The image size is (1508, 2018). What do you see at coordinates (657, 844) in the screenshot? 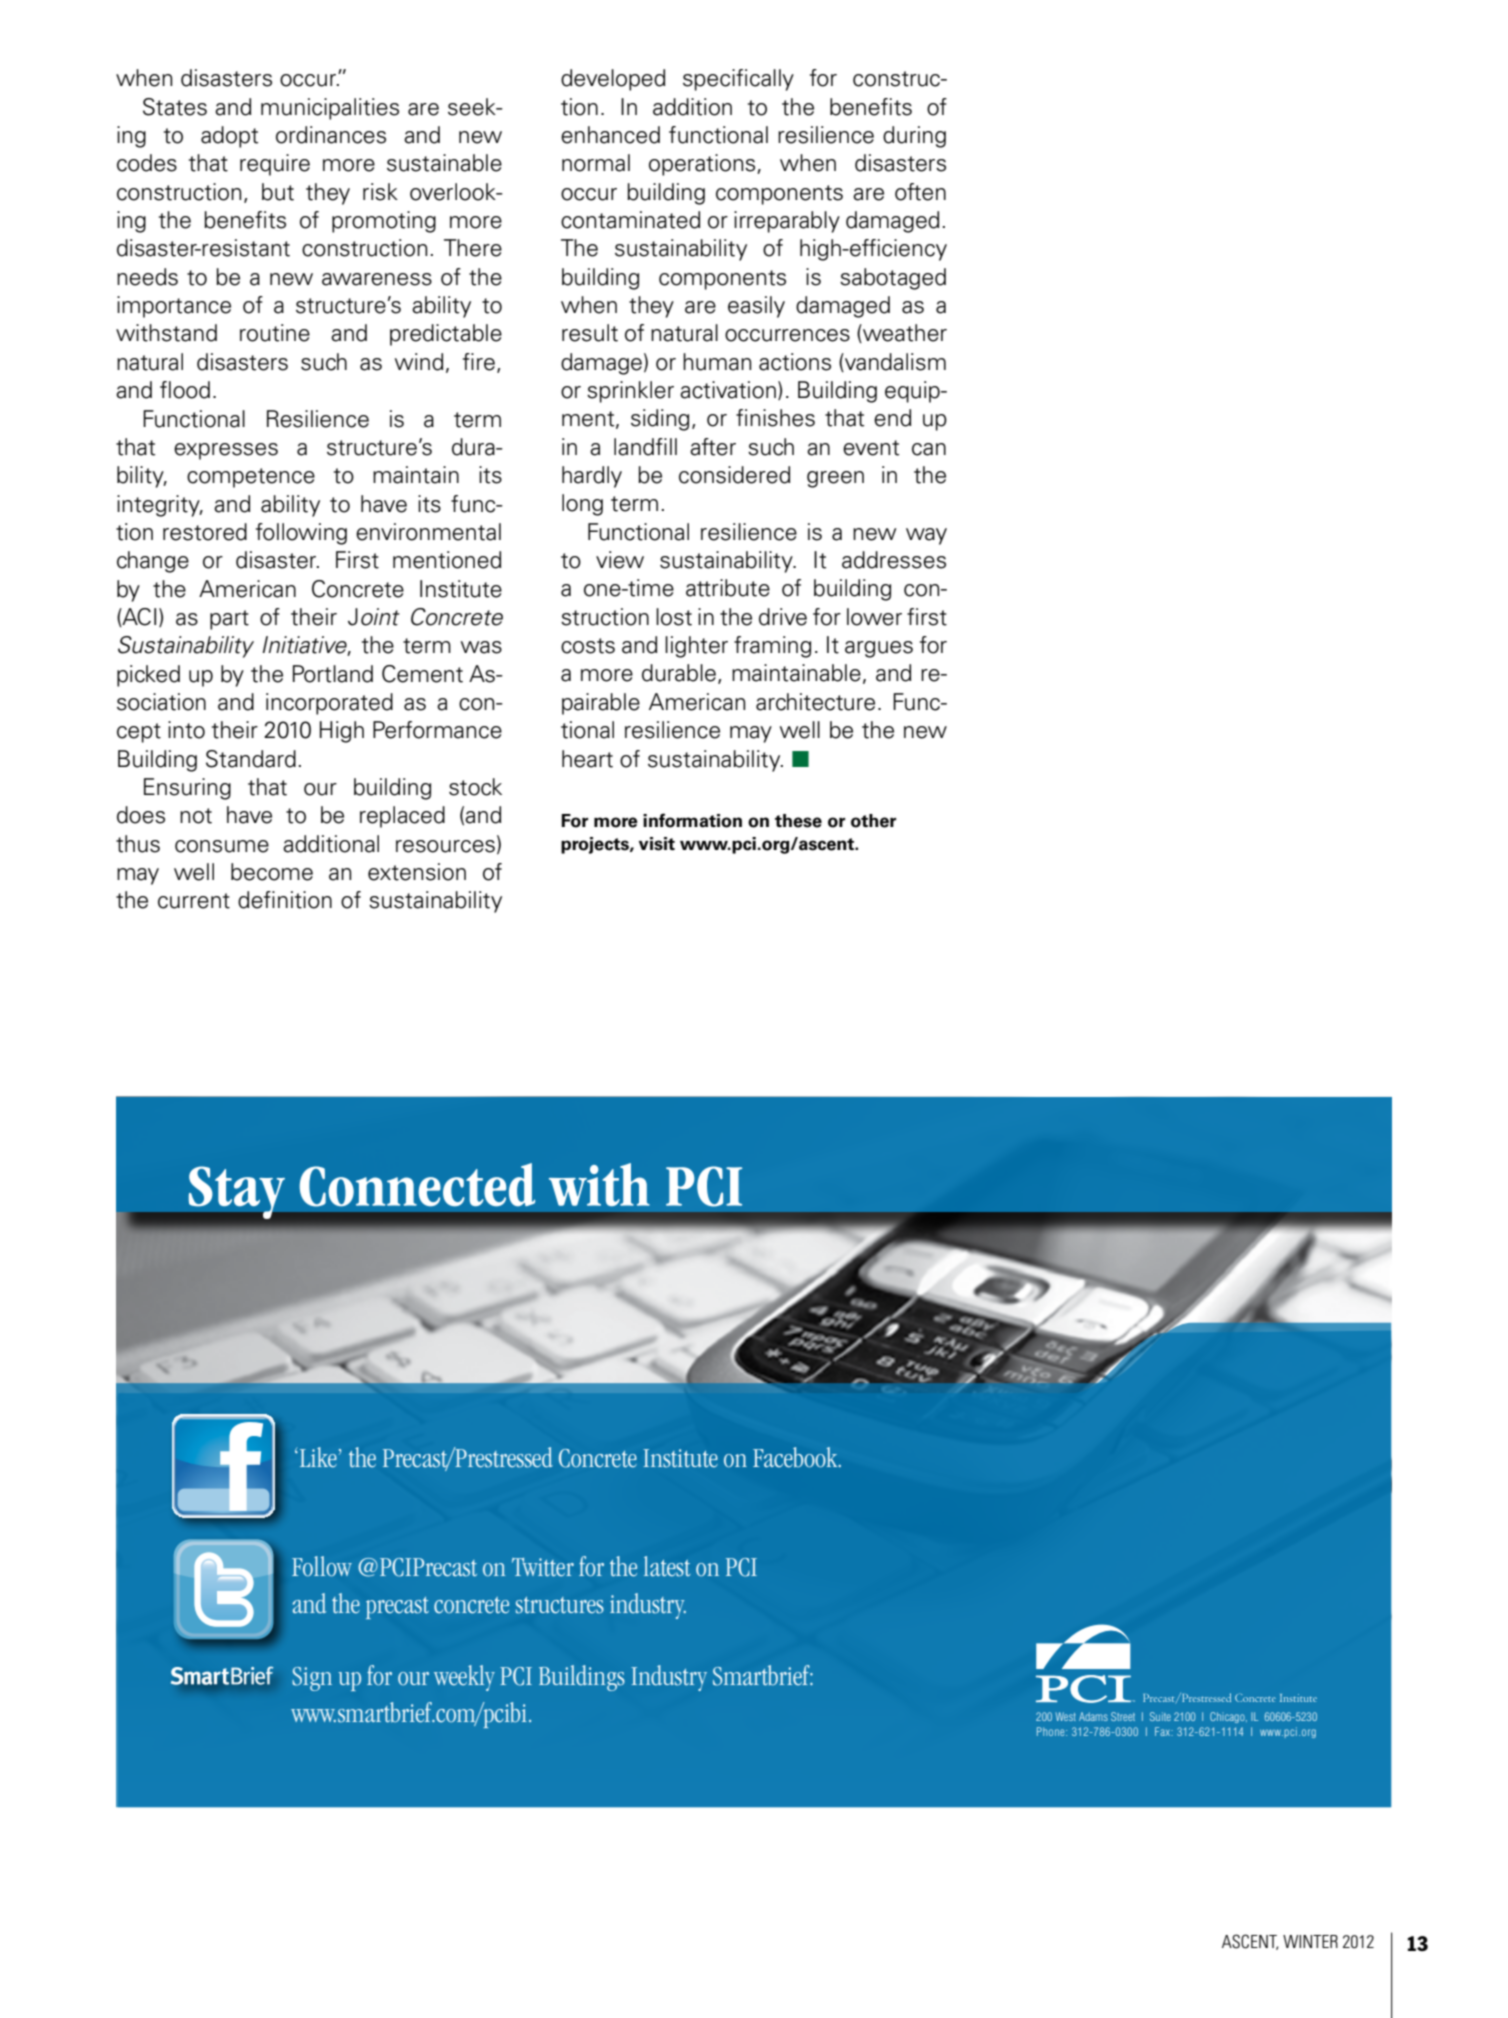
I see `visit` at bounding box center [657, 844].
